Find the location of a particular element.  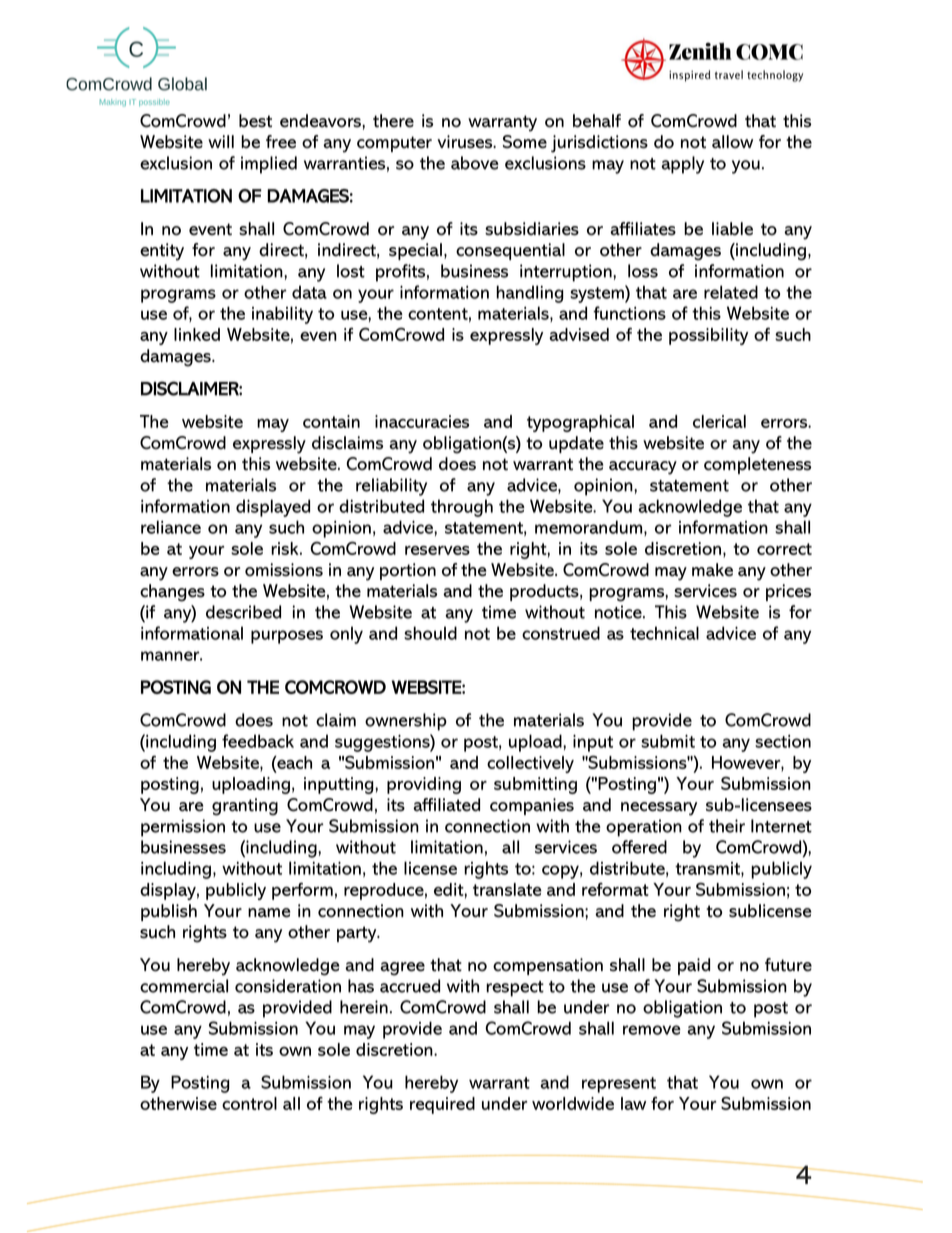

viruses is located at coordinates (466, 142).
